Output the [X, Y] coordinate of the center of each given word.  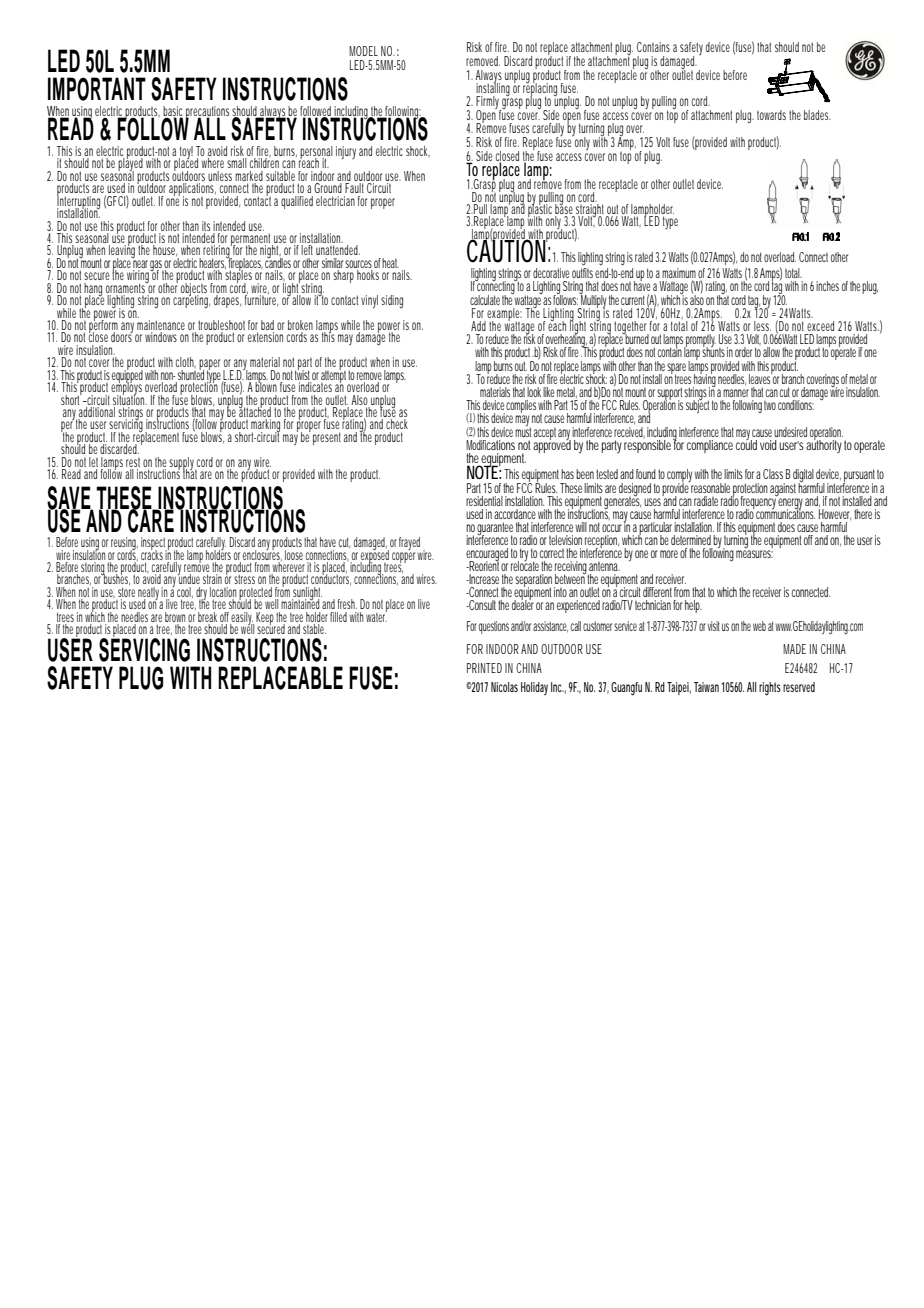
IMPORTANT [97, 89]
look [534, 392]
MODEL [363, 51]
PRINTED [484, 668]
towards [771, 115]
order [743, 352]
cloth [186, 362]
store [126, 592]
